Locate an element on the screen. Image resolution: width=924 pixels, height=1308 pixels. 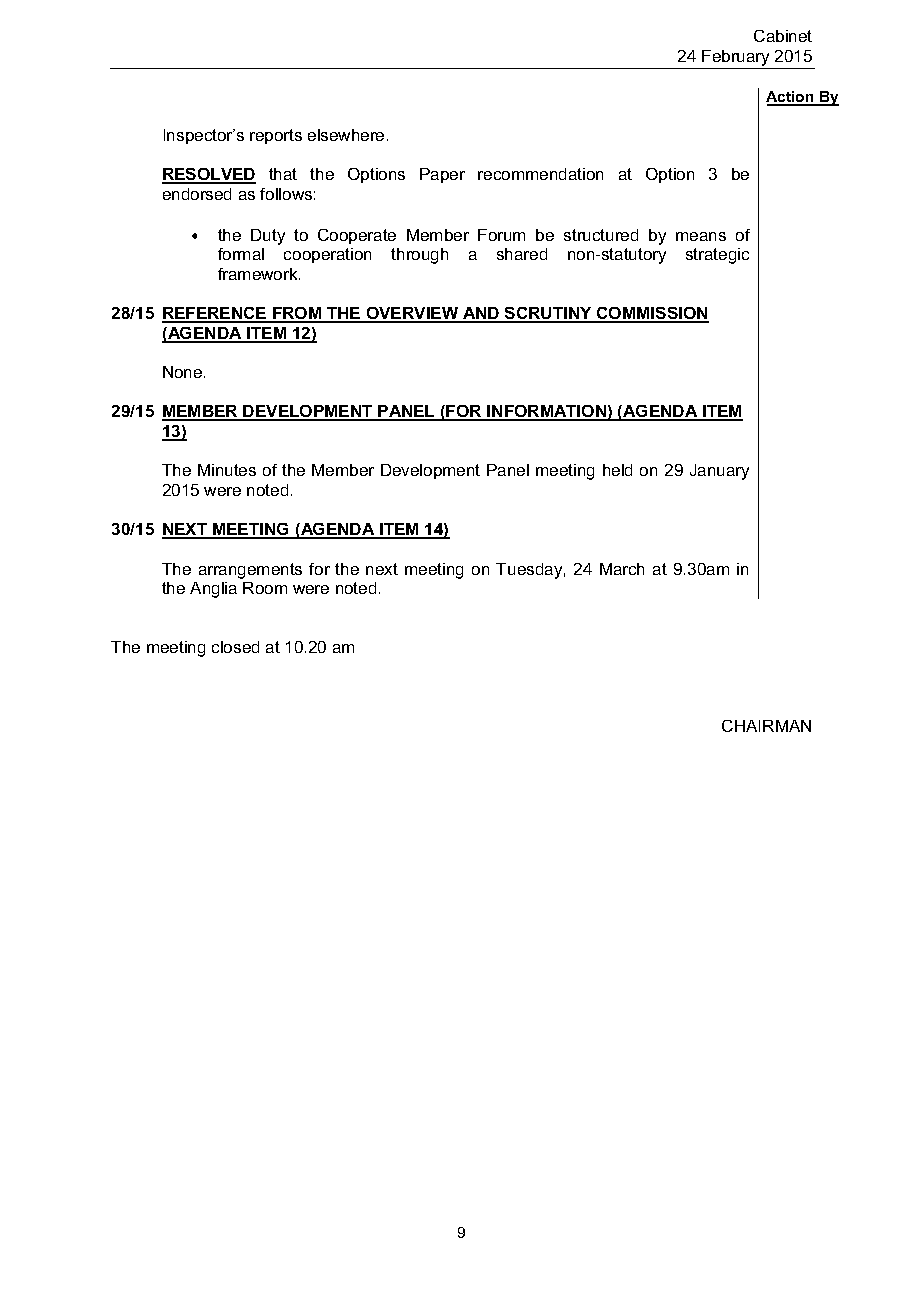
March is located at coordinates (622, 569).
